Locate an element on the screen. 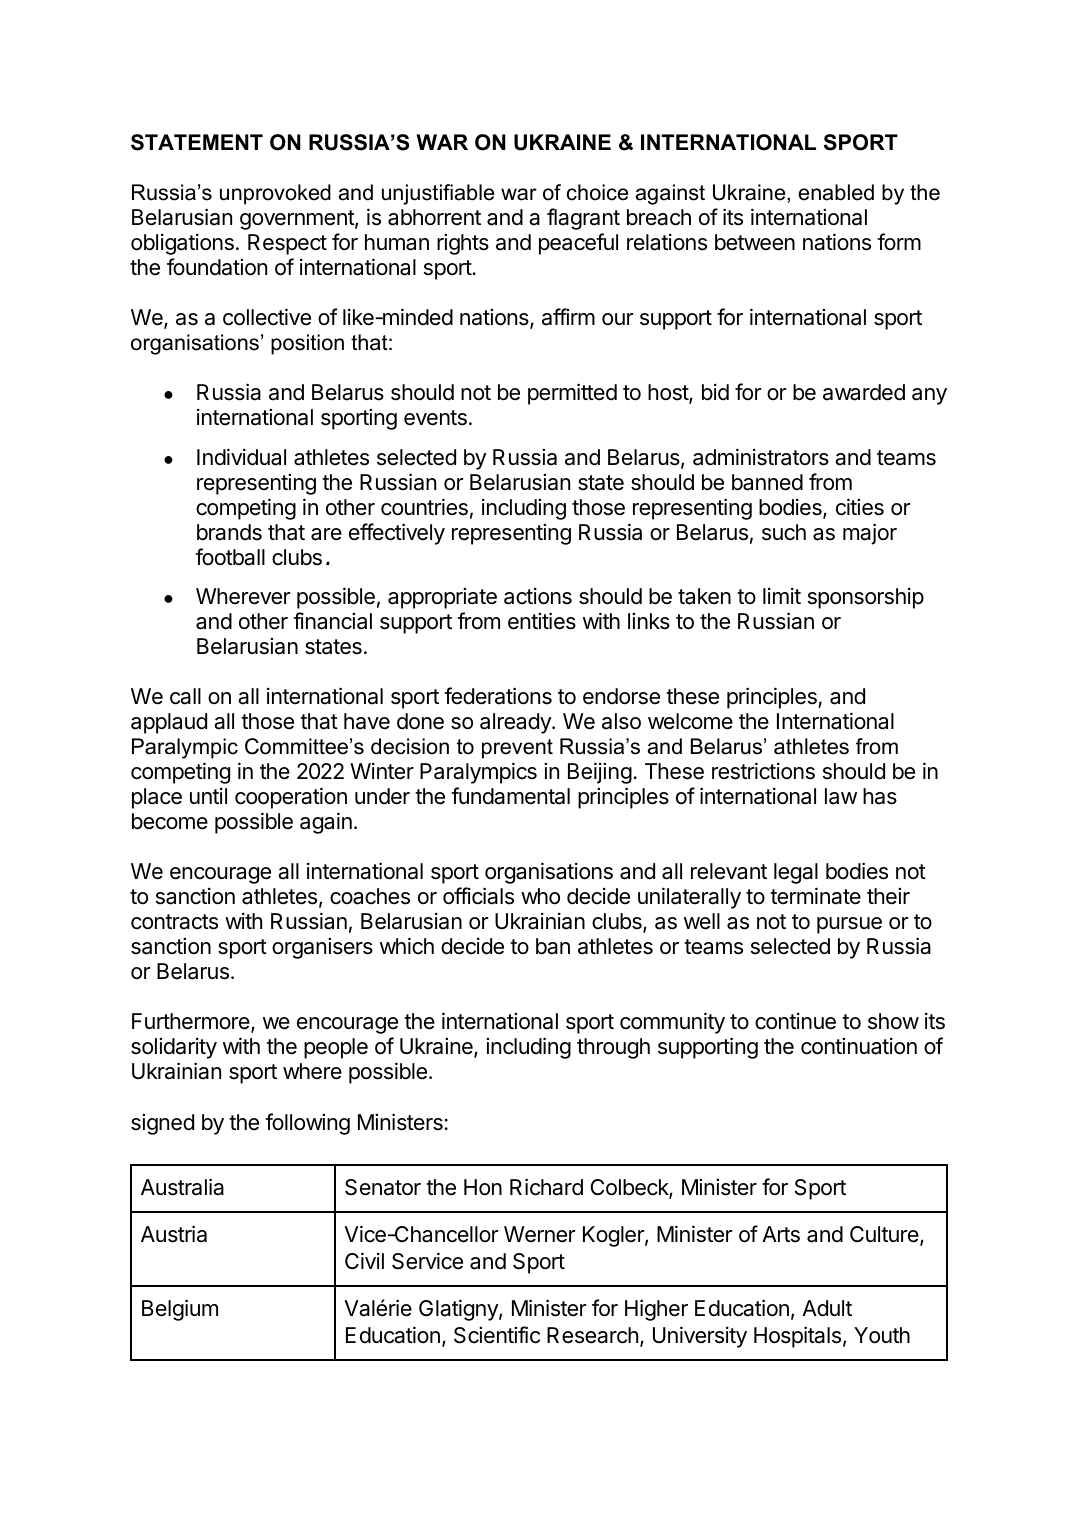 The height and width of the screenshot is (1524, 1078). football is located at coordinates (230, 557).
